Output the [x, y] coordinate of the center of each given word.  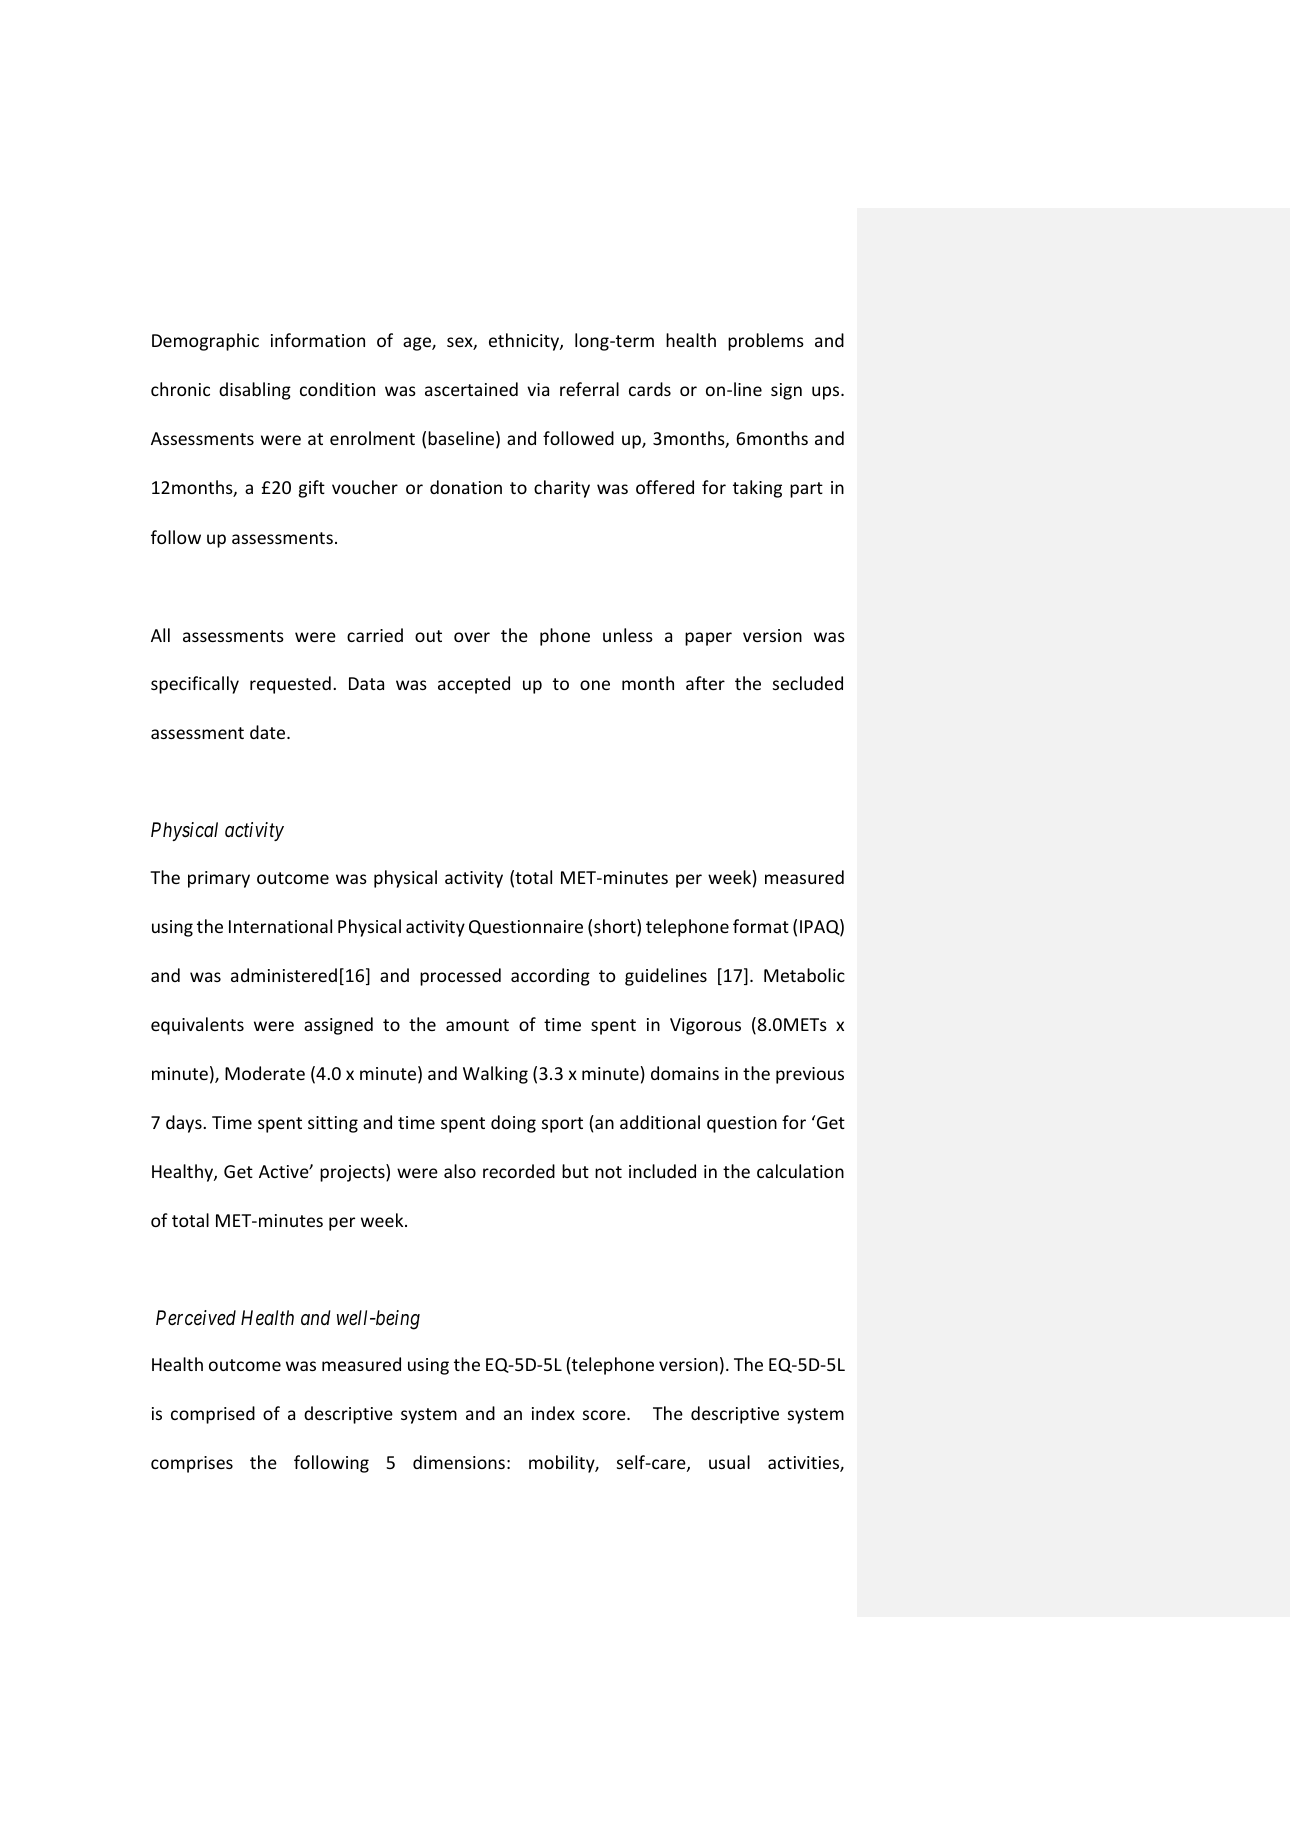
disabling [255, 391]
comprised [213, 1415]
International [280, 926]
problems [766, 342]
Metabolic [804, 975]
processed [460, 977]
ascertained [471, 389]
